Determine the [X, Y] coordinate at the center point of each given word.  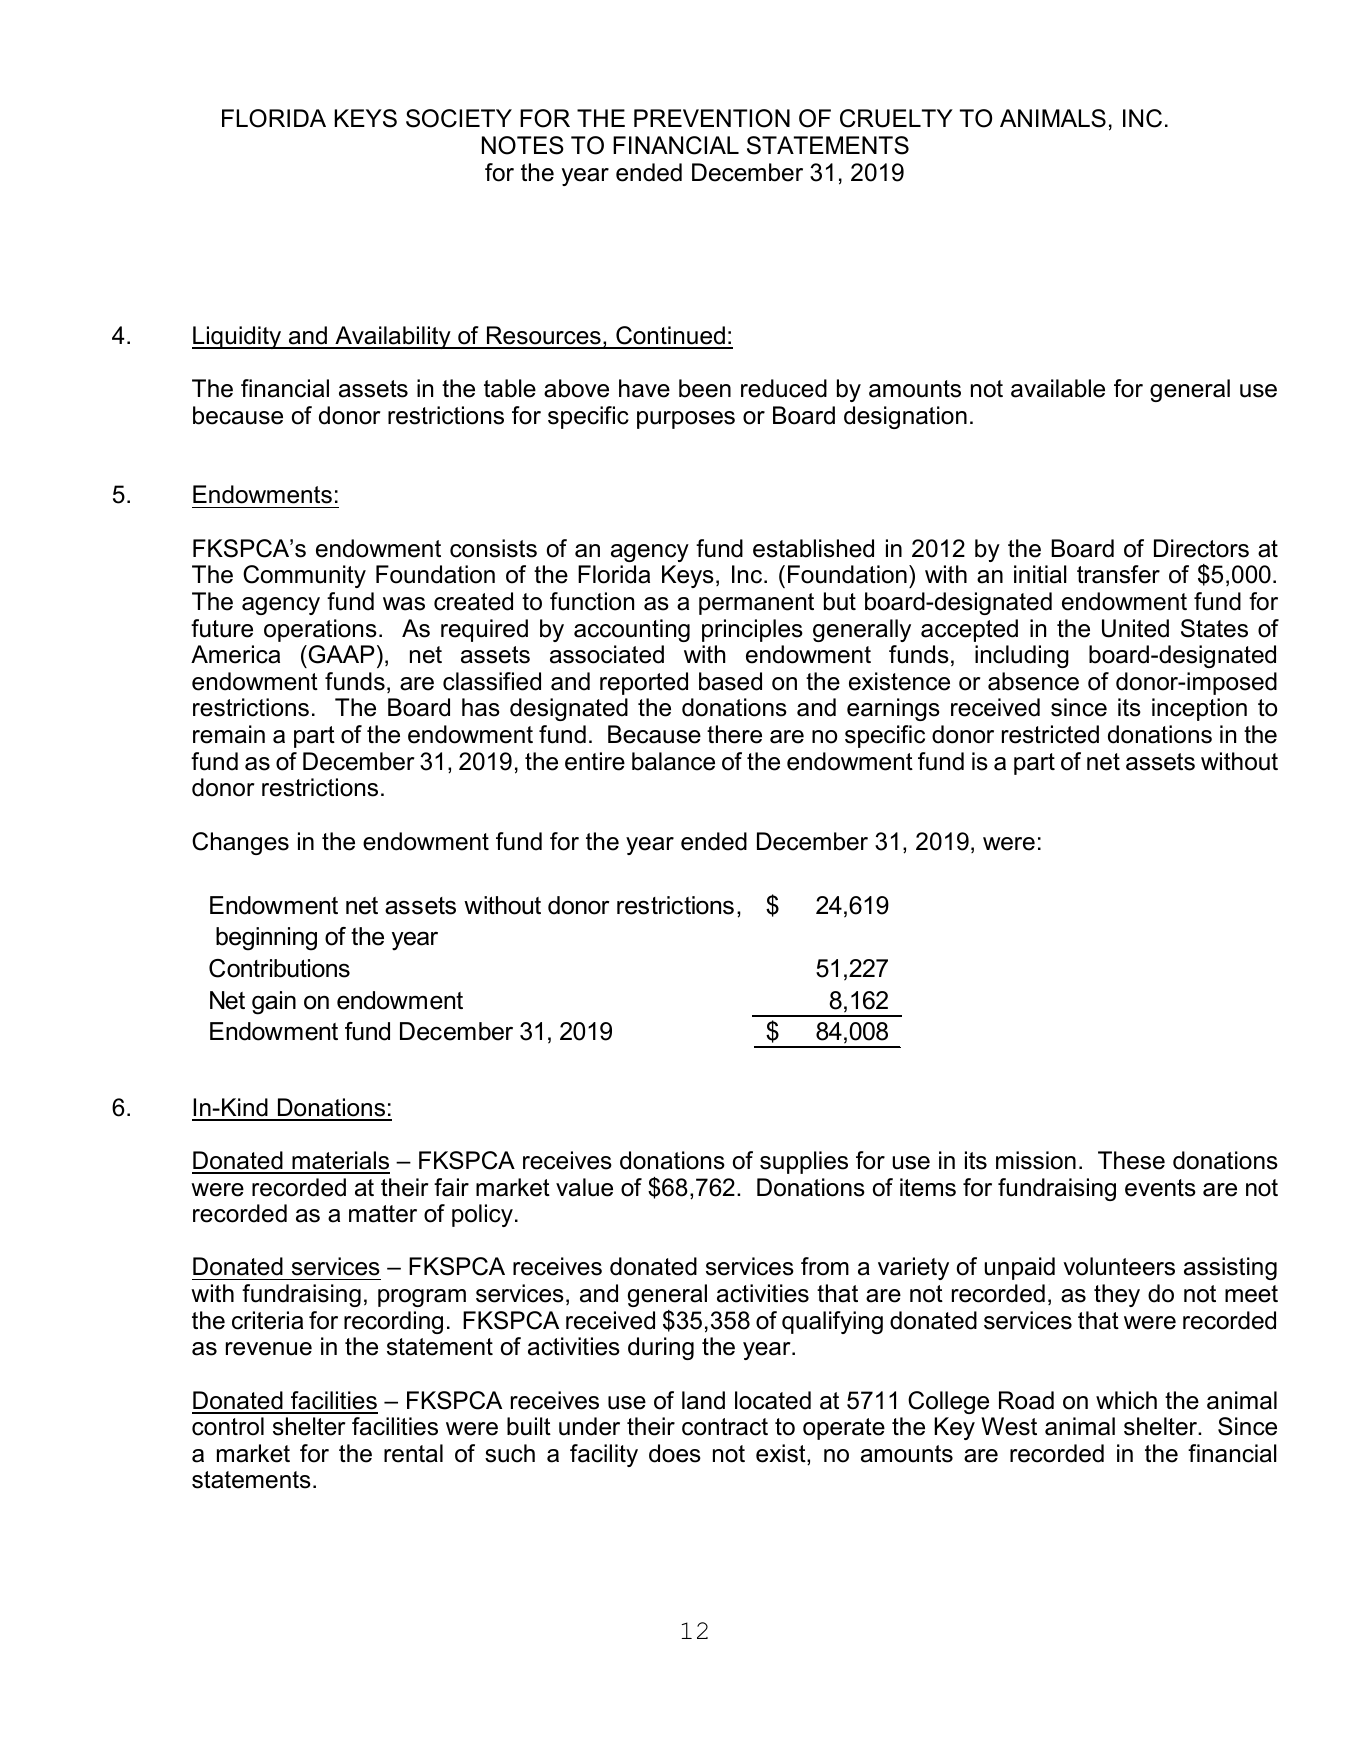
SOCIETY [459, 118]
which [1126, 1400]
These [1131, 1160]
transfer [1118, 574]
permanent [756, 604]
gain [274, 1003]
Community [304, 576]
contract [725, 1427]
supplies [804, 1162]
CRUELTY [896, 118]
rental [413, 1453]
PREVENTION [712, 118]
